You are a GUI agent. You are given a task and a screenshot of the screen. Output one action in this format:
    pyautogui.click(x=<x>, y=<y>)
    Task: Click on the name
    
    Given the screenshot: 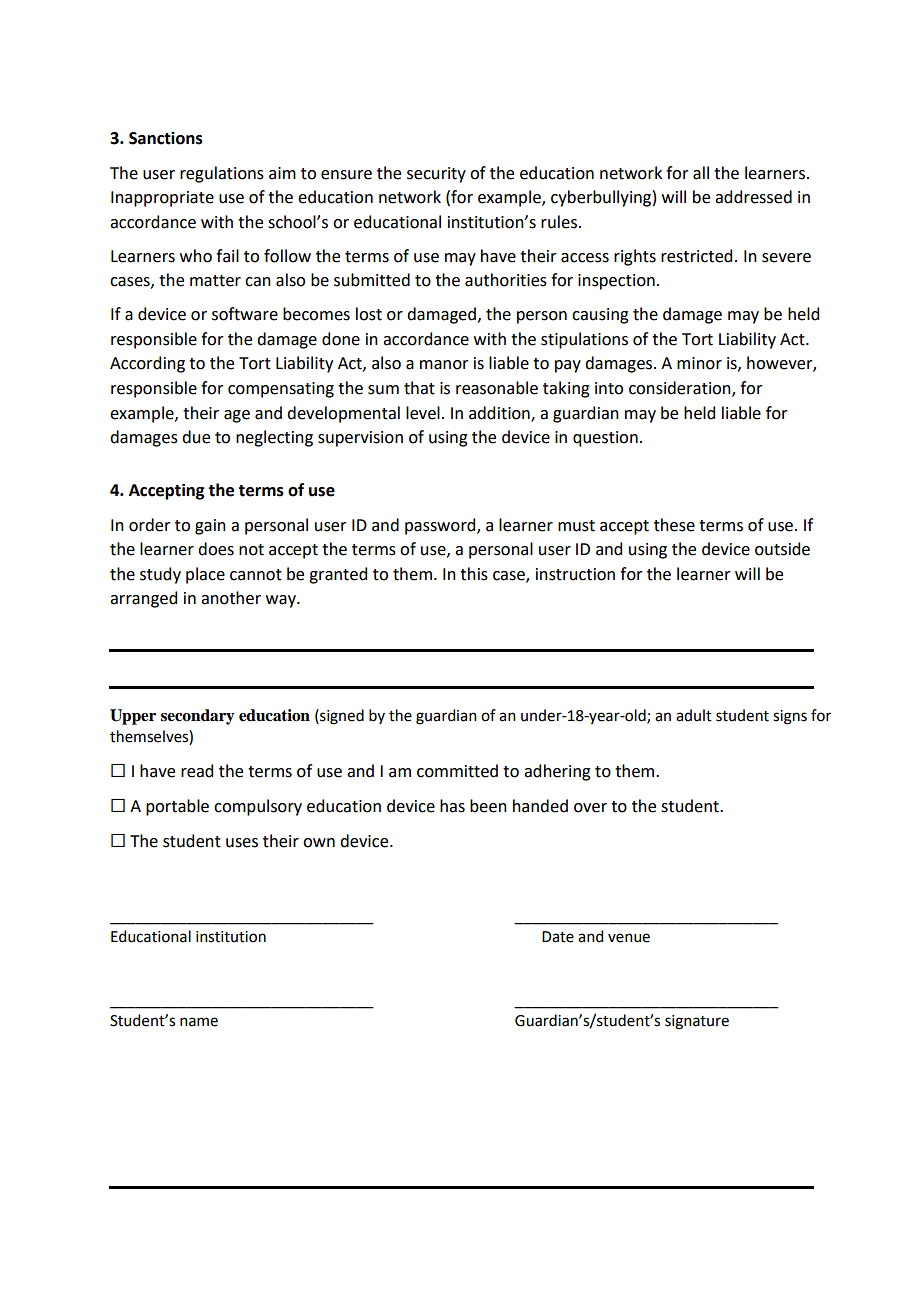 What is the action you would take?
    pyautogui.click(x=199, y=1022)
